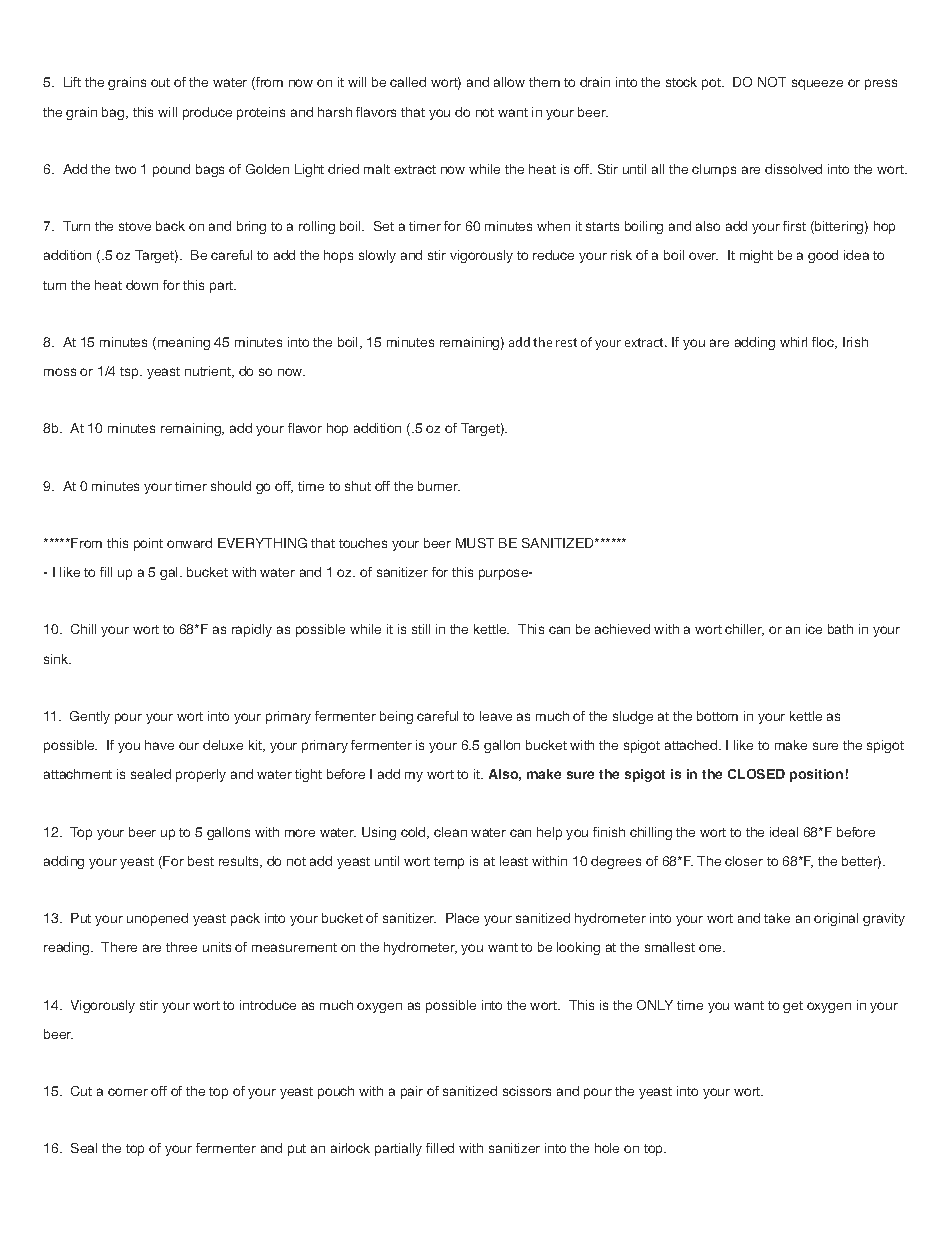  What do you see at coordinates (756, 774) in the screenshot?
I see `CLOSED` at bounding box center [756, 774].
